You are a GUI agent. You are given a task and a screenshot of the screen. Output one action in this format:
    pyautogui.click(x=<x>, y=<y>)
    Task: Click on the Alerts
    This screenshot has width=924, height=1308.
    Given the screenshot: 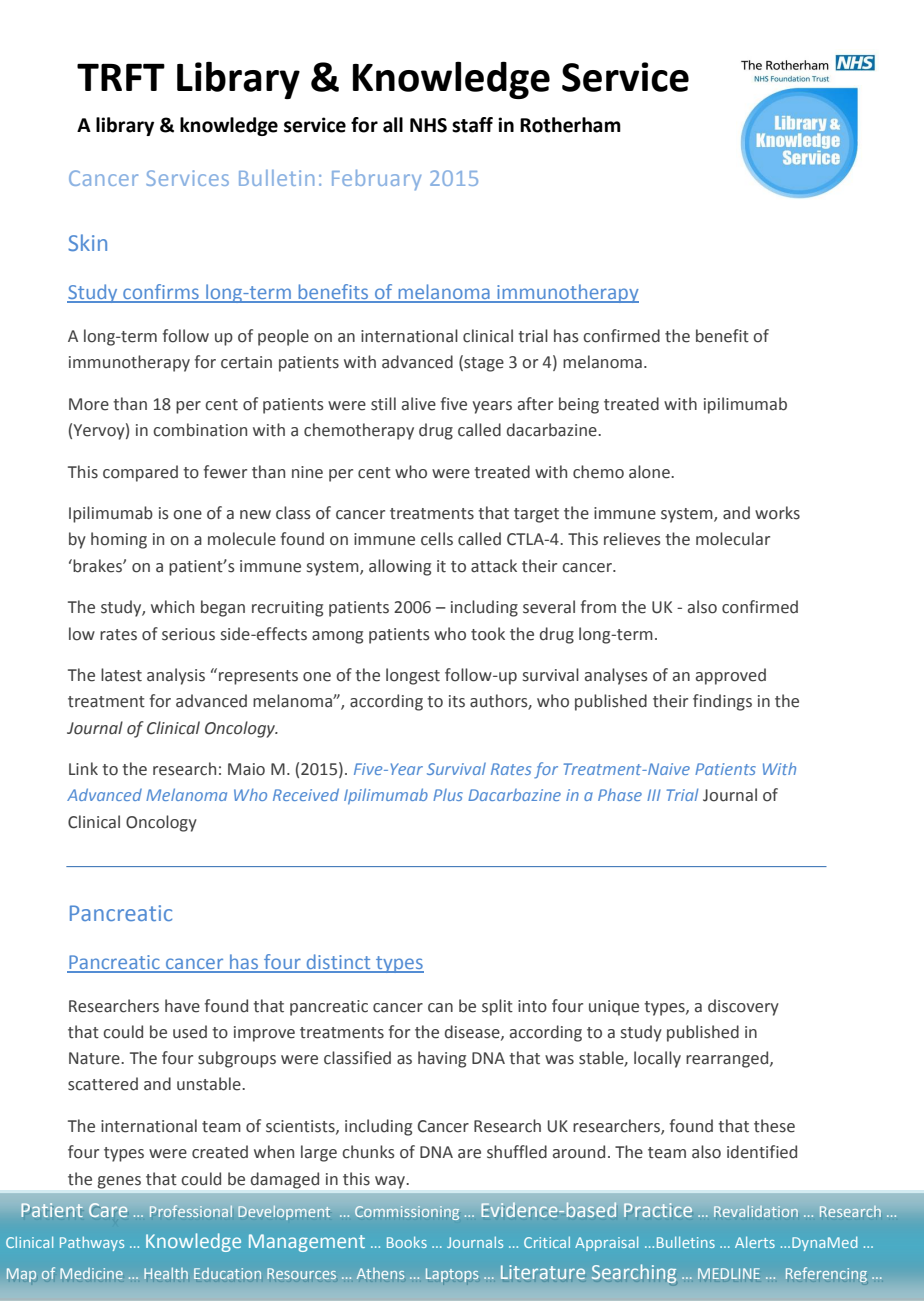 What is the action you would take?
    pyautogui.click(x=755, y=1242)
